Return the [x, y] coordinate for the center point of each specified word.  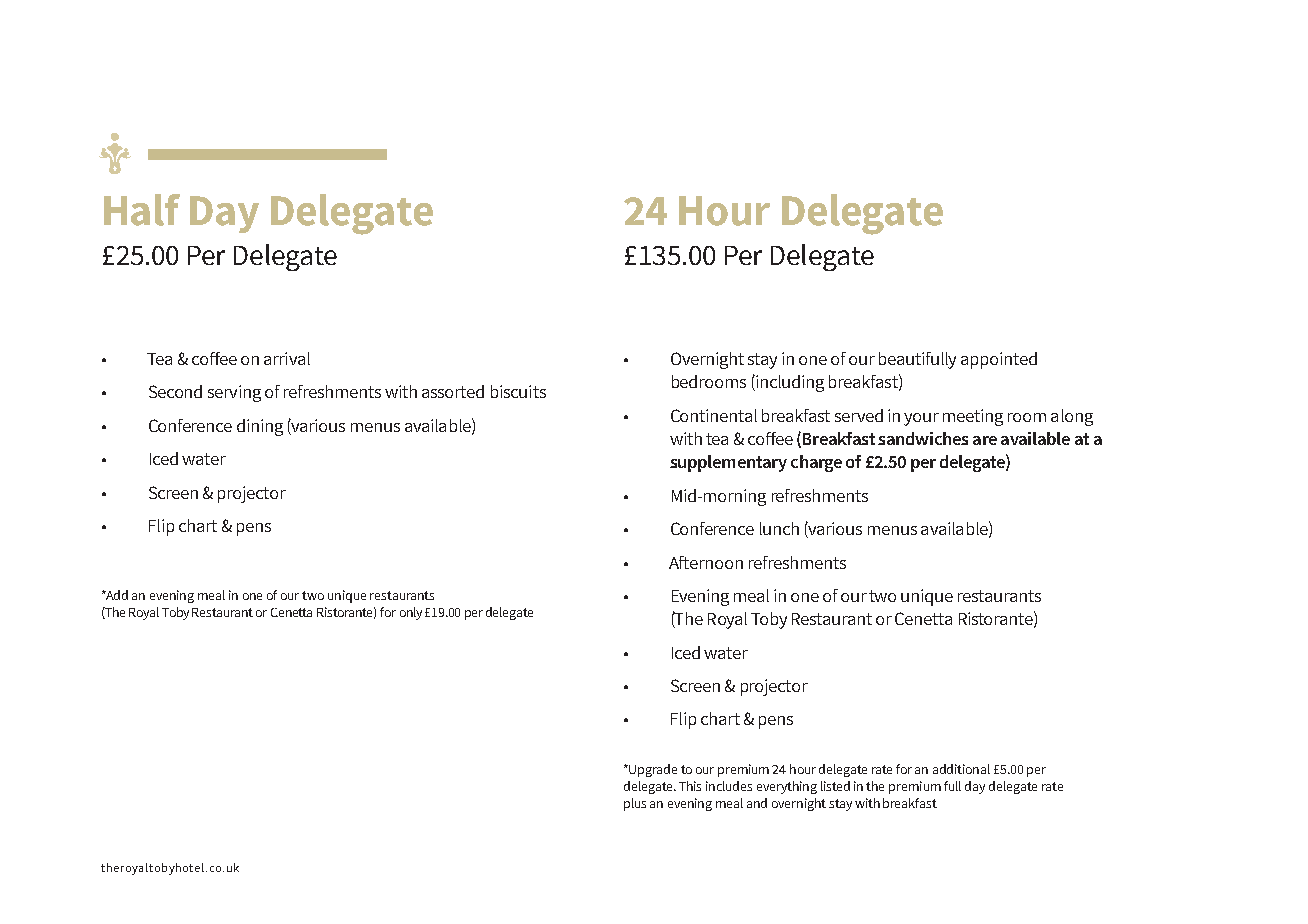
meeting [973, 417]
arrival [287, 358]
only [411, 613]
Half [142, 210]
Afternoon [706, 562]
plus [635, 804]
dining [260, 427]
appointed [999, 360]
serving [234, 393]
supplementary [728, 463]
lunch [779, 528]
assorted [453, 391]
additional [961, 769]
